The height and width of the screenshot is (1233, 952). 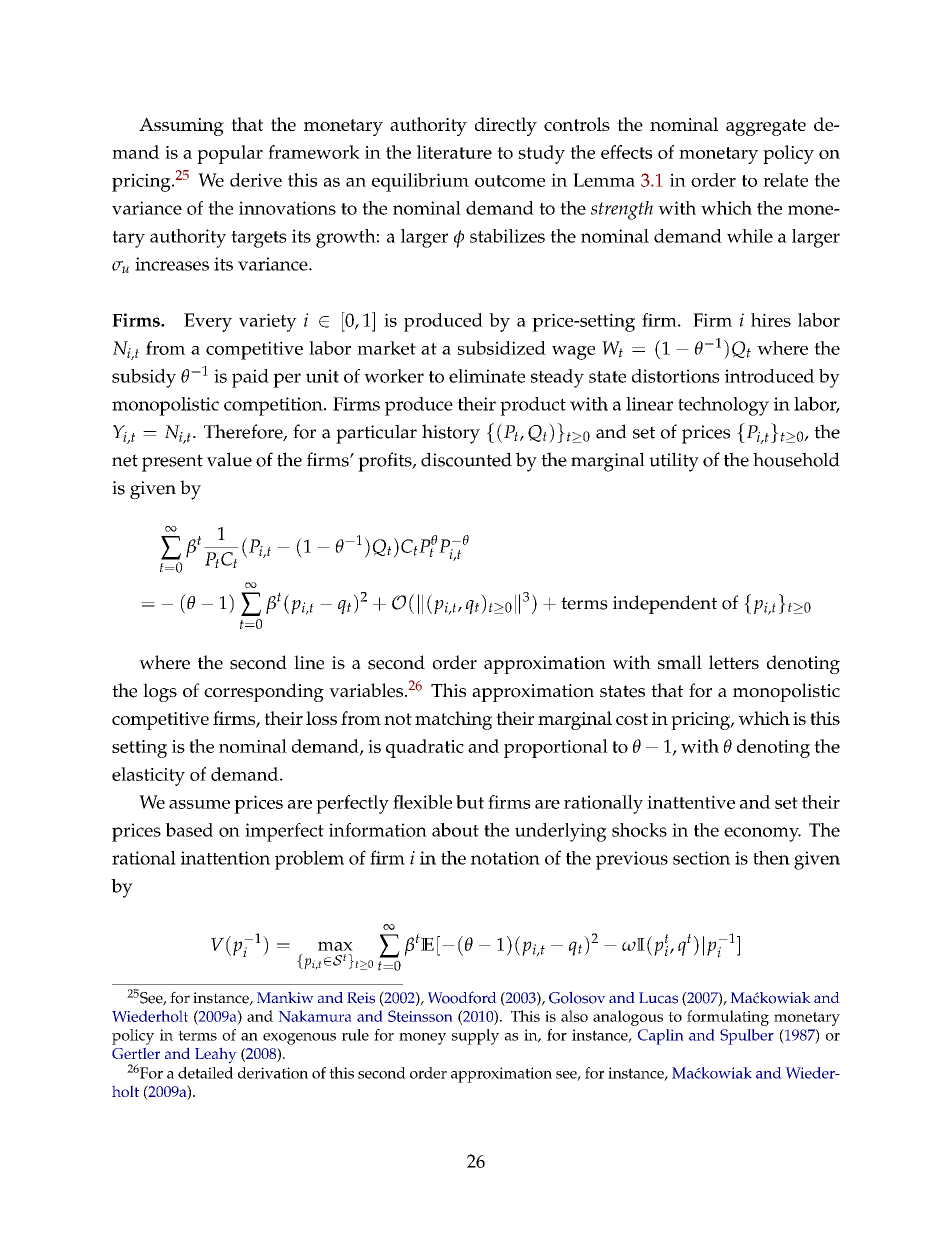 I want to click on aggregate, so click(x=766, y=127).
